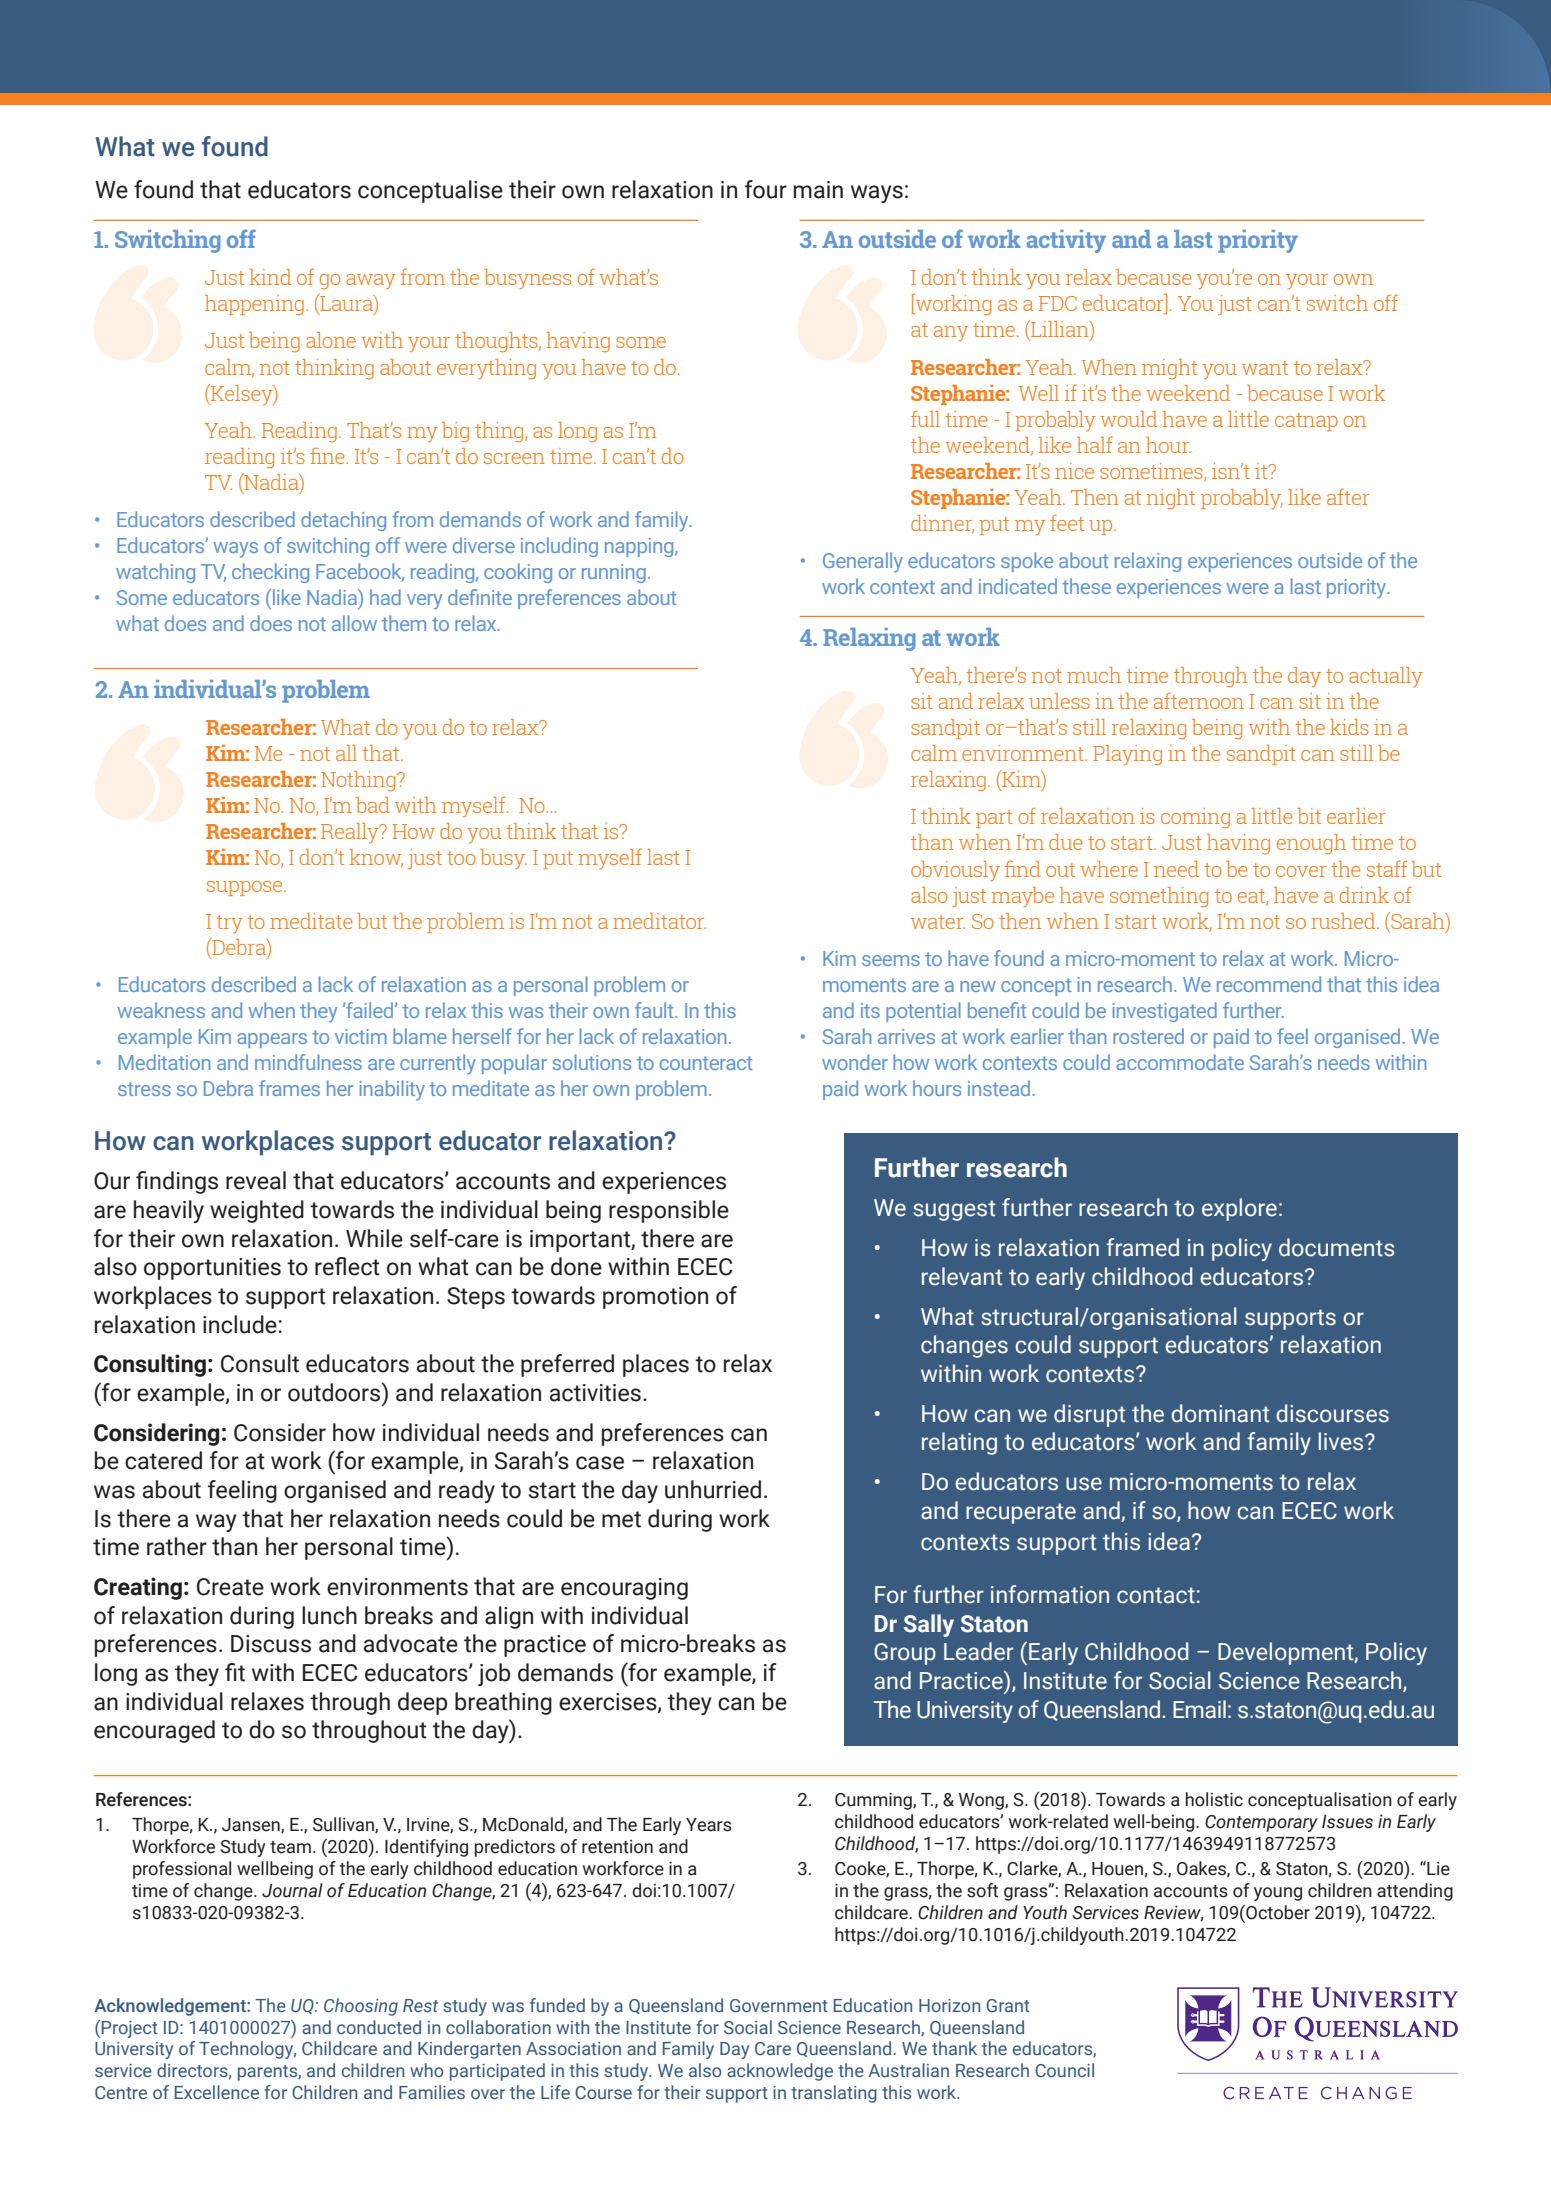  I want to click on allow, so click(354, 623).
